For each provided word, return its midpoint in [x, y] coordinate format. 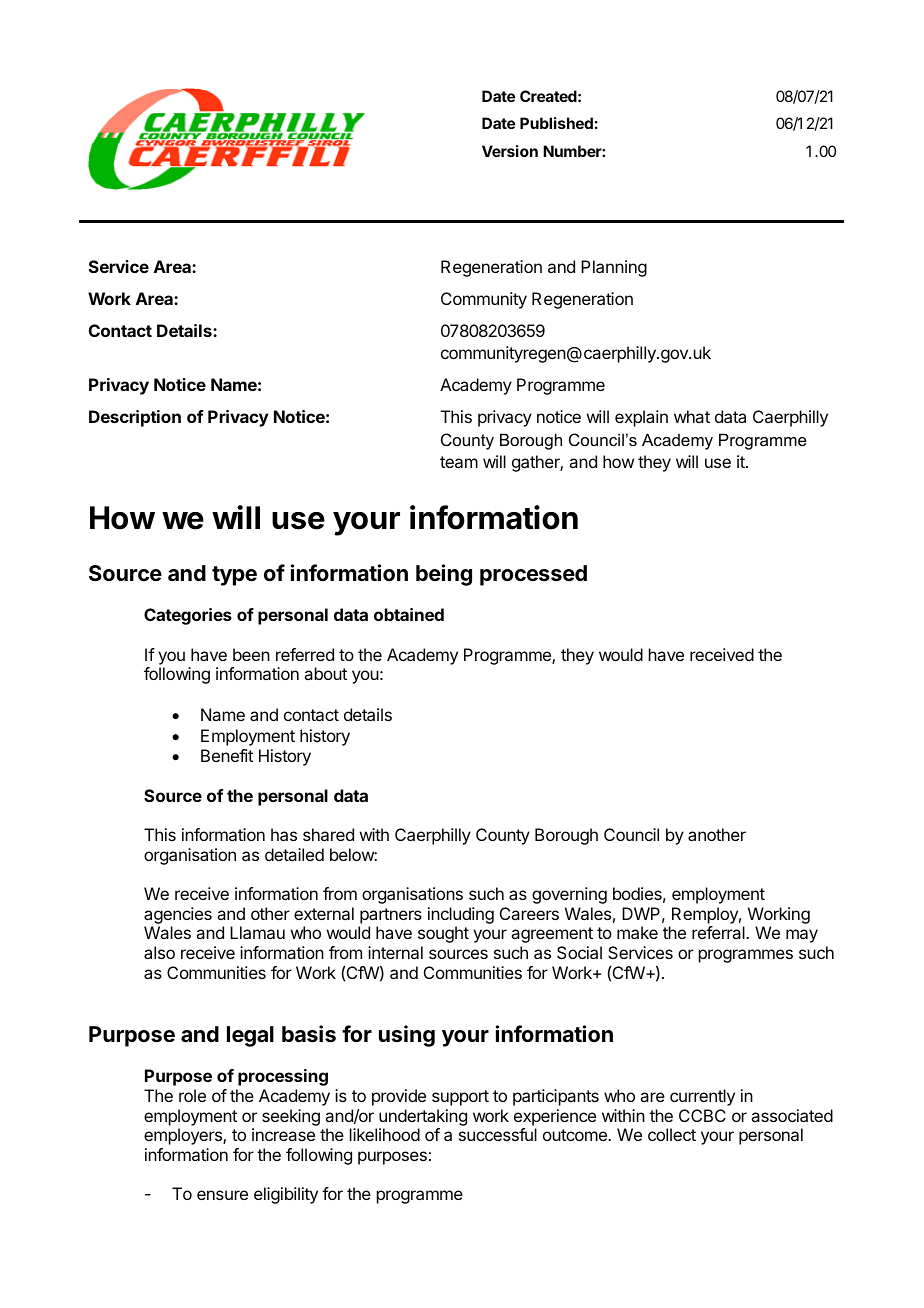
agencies [178, 915]
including [461, 915]
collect [672, 1134]
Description [135, 418]
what [692, 416]
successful [498, 1134]
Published [556, 123]
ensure [222, 1195]
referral [719, 932]
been [251, 654]
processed [533, 575]
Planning [614, 268]
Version [510, 151]
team [459, 462]
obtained [409, 614]
